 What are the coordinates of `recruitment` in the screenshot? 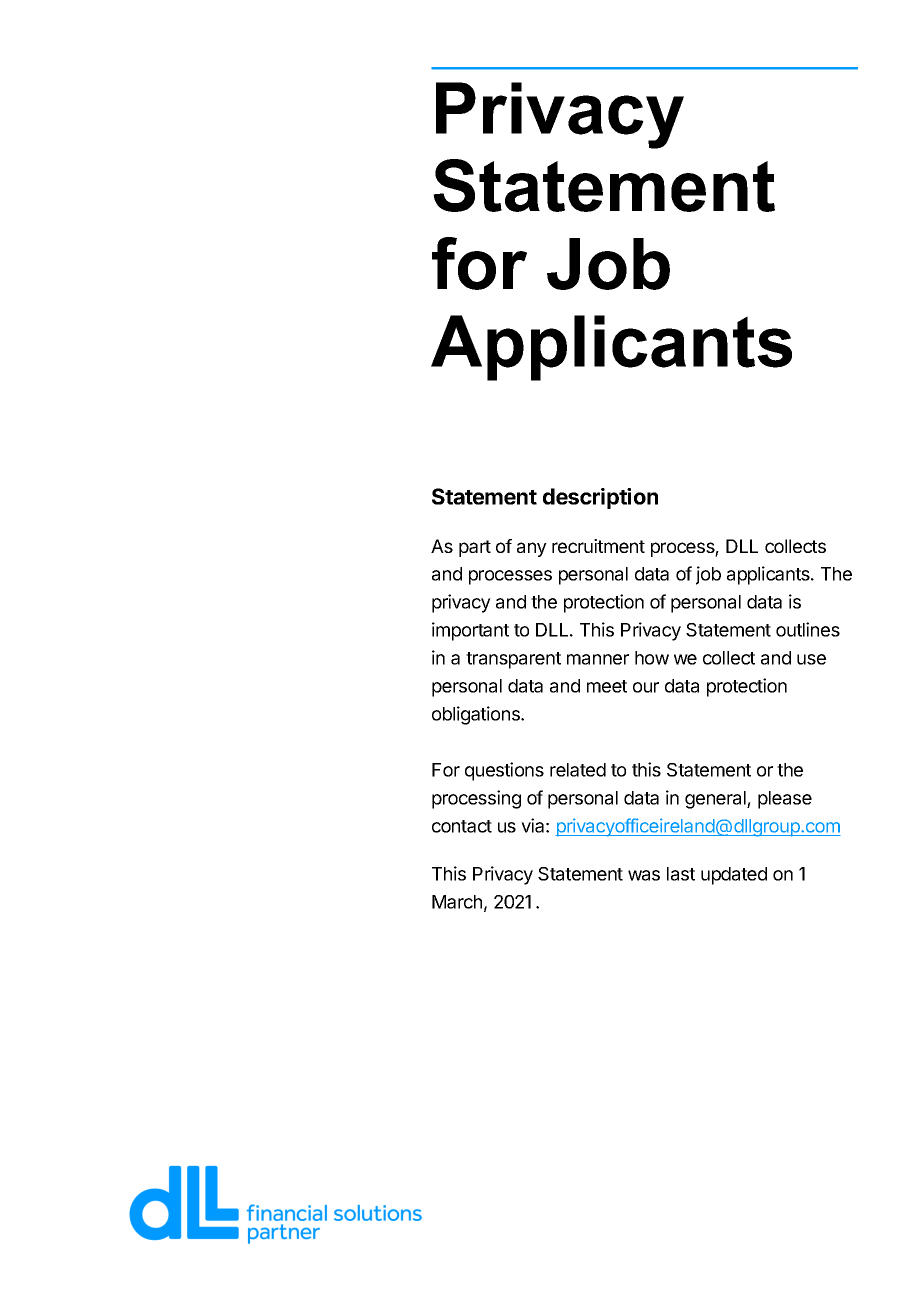 It's located at (598, 546).
